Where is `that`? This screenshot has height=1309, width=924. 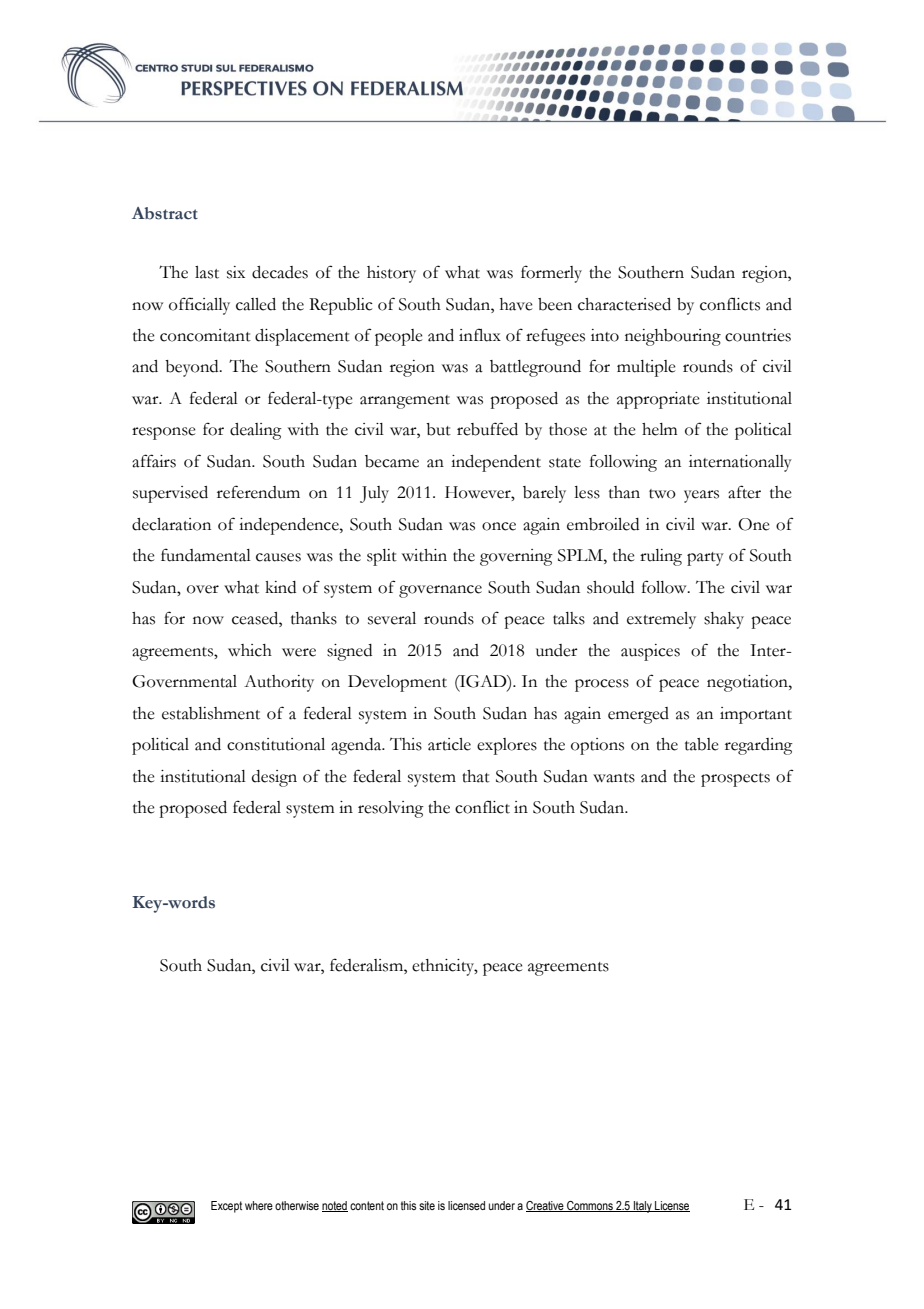 that is located at coordinates (476, 776).
